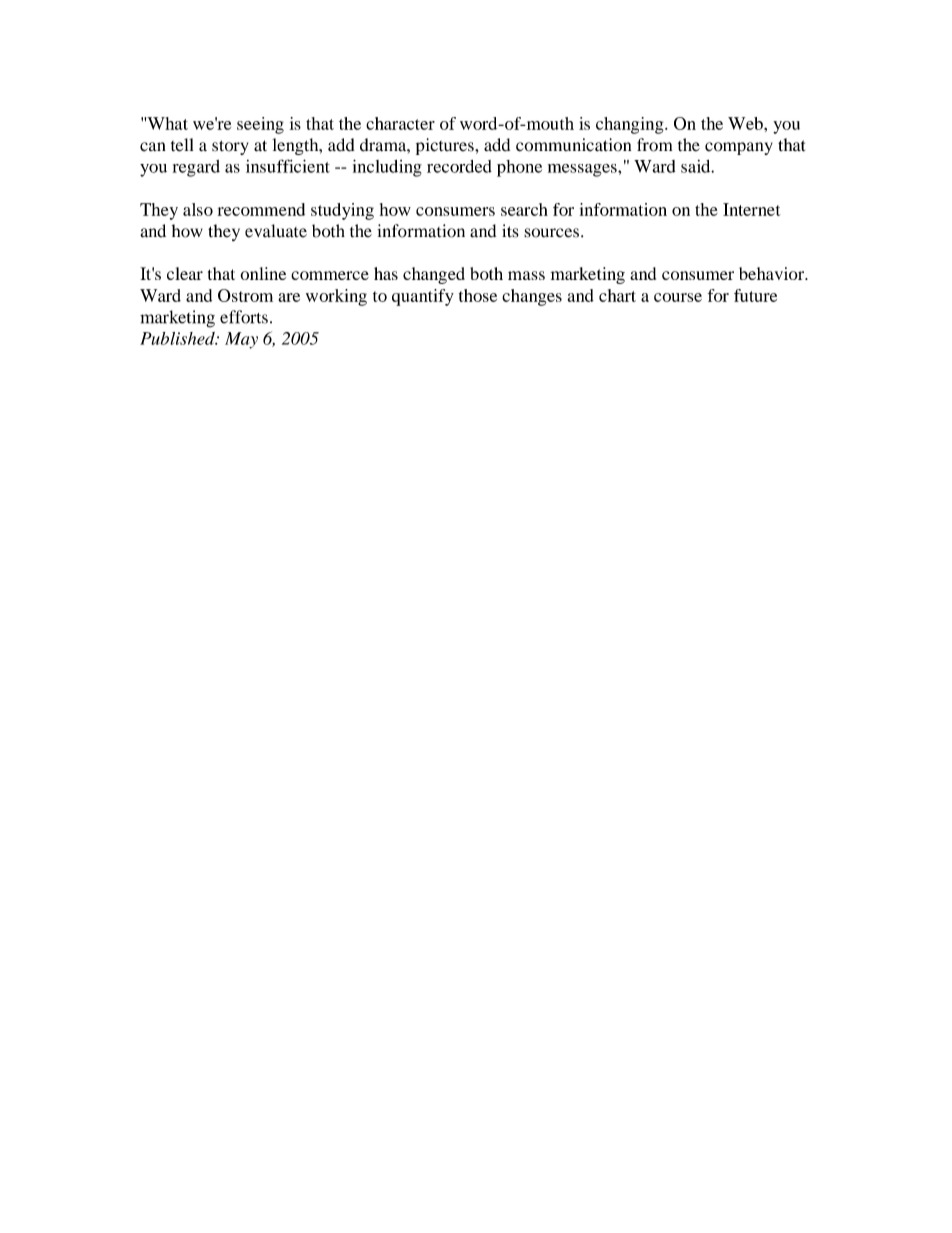 The width and height of the screenshot is (952, 1233). I want to click on Web, so click(746, 123).
